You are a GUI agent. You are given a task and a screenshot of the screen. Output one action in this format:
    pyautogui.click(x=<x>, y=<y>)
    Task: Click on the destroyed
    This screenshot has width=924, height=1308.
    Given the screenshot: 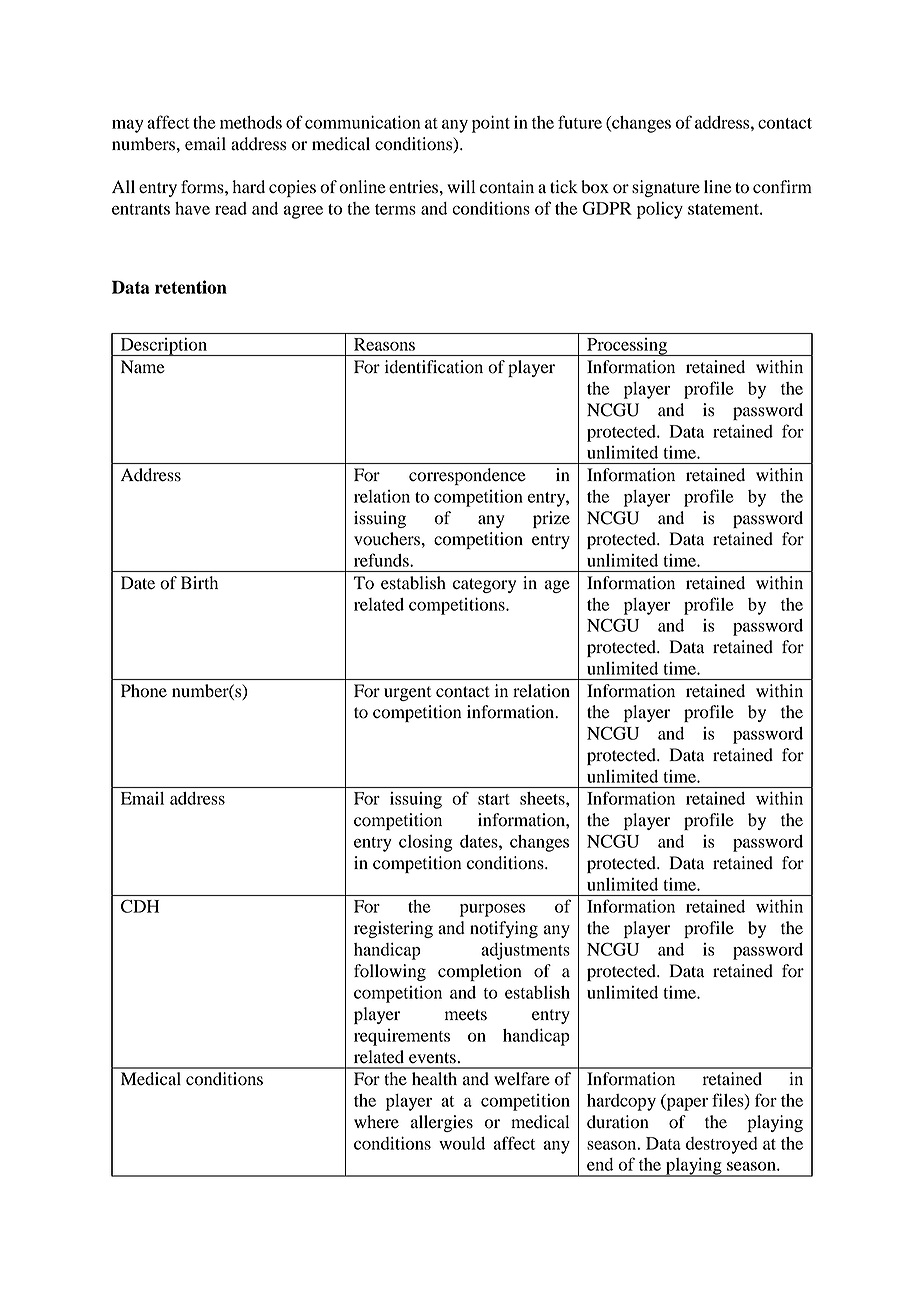 What is the action you would take?
    pyautogui.click(x=722, y=1145)
